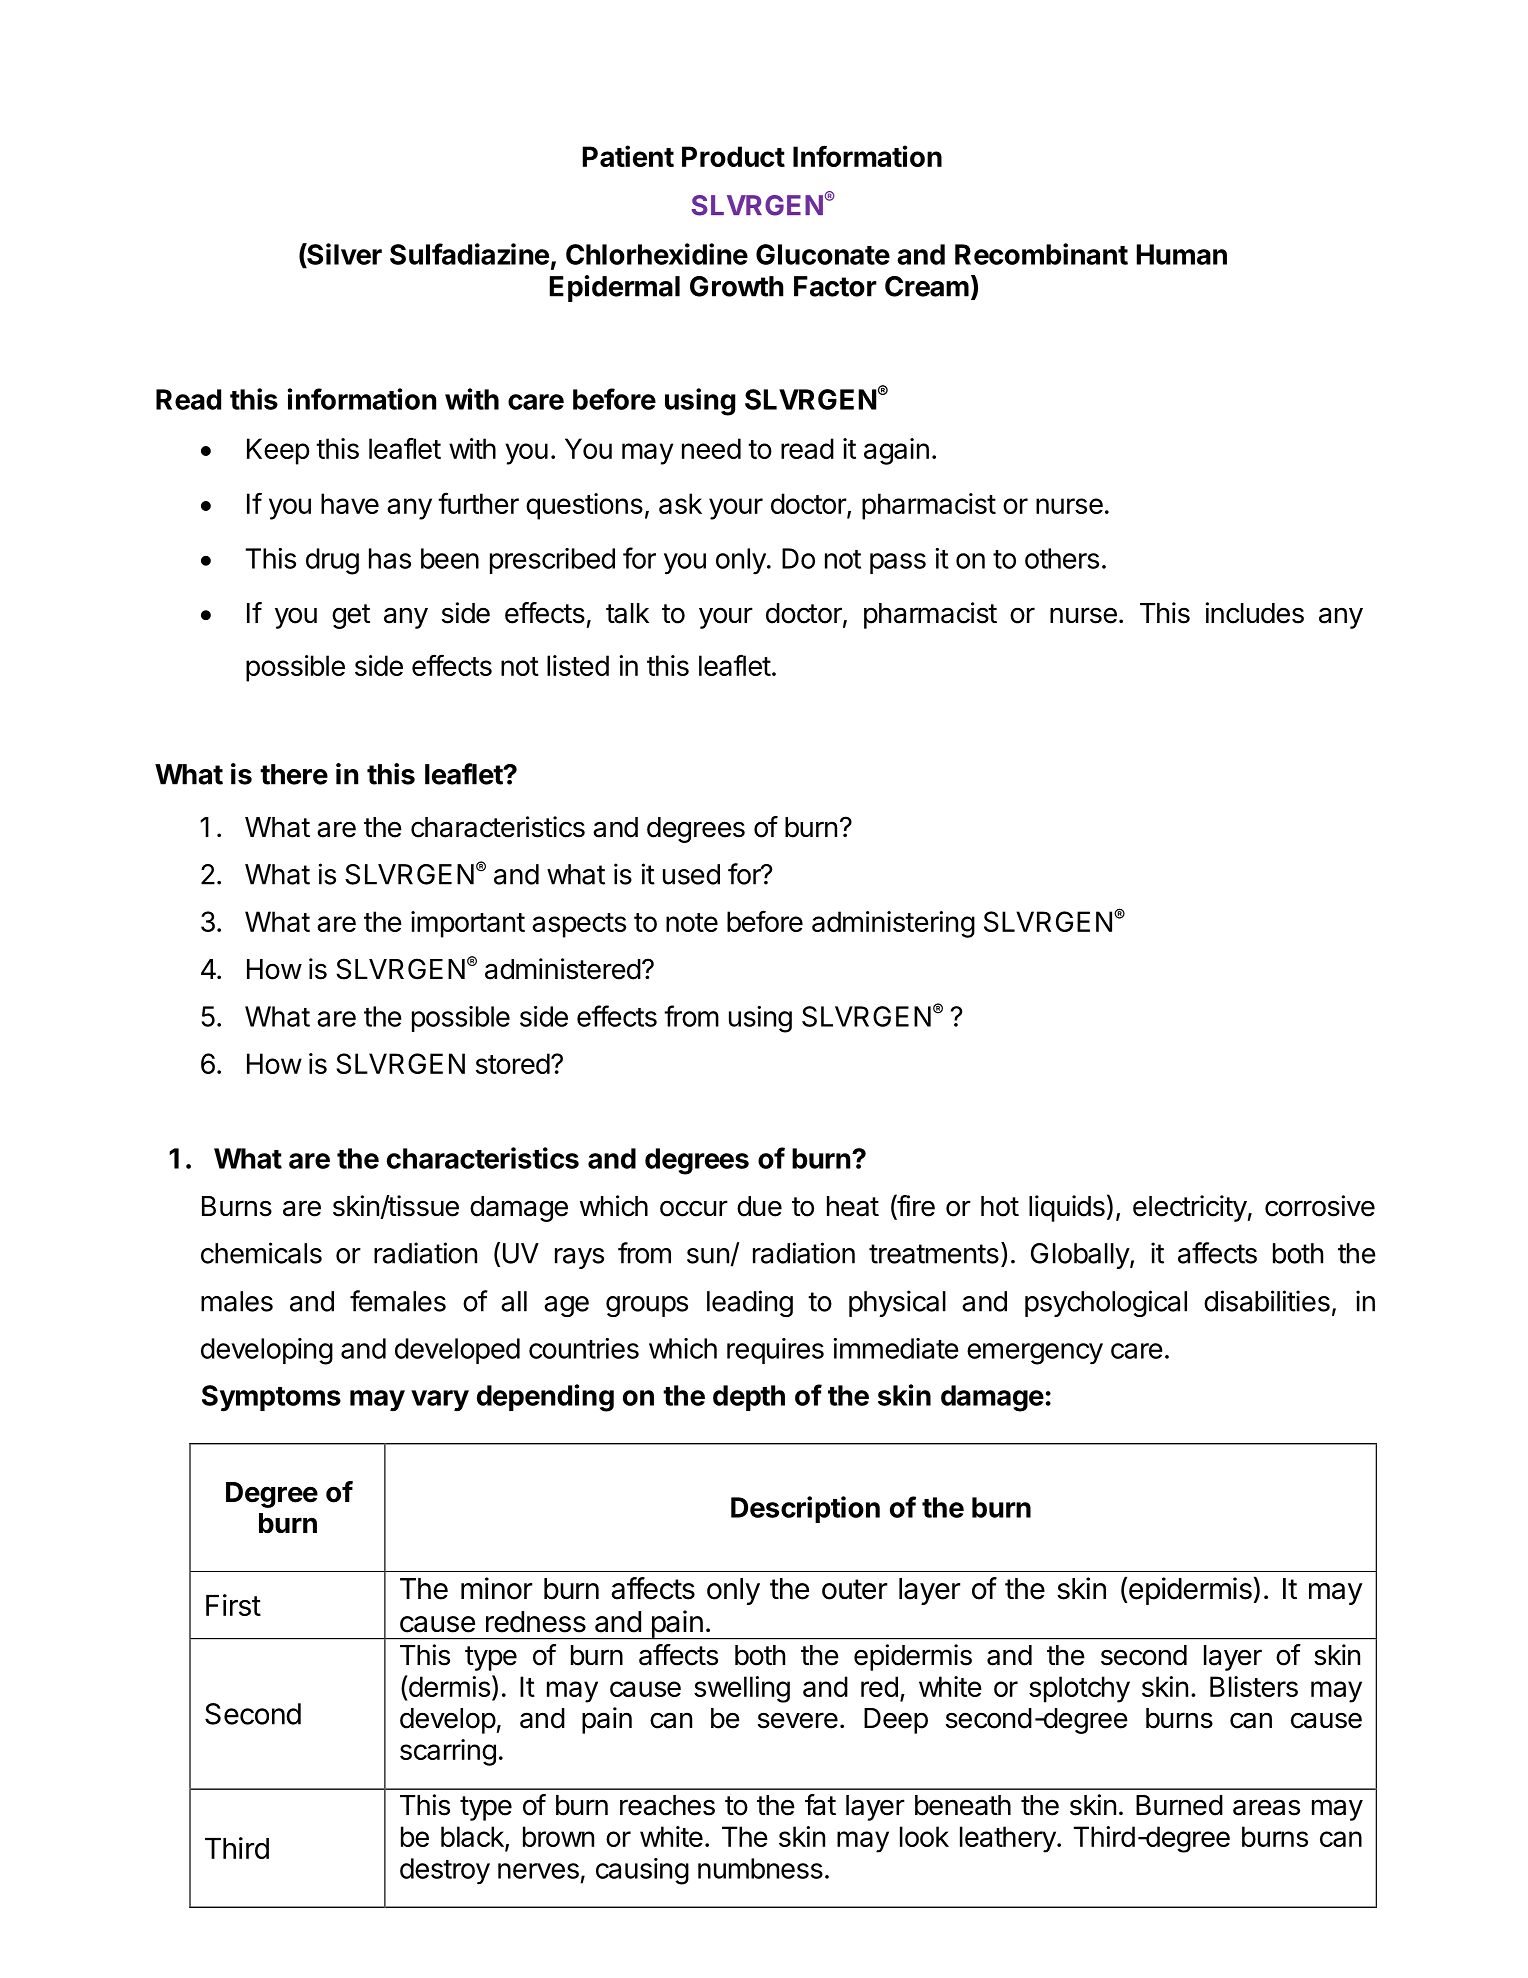 The width and height of the screenshot is (1528, 1978). I want to click on Product, so click(733, 156).
